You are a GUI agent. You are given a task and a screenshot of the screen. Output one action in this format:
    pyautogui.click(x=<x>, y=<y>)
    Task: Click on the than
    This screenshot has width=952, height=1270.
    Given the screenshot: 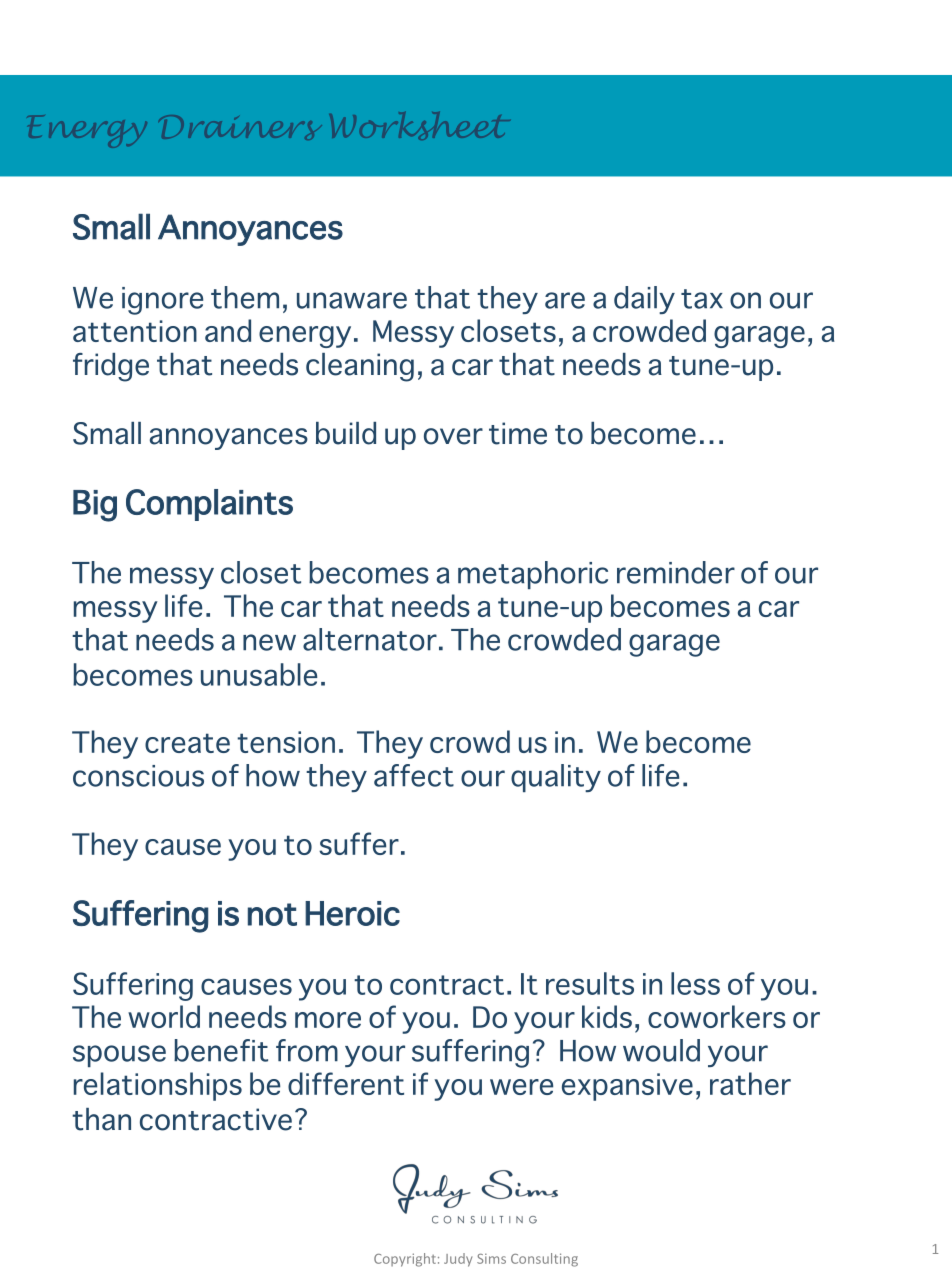 What is the action you would take?
    pyautogui.click(x=101, y=1119)
